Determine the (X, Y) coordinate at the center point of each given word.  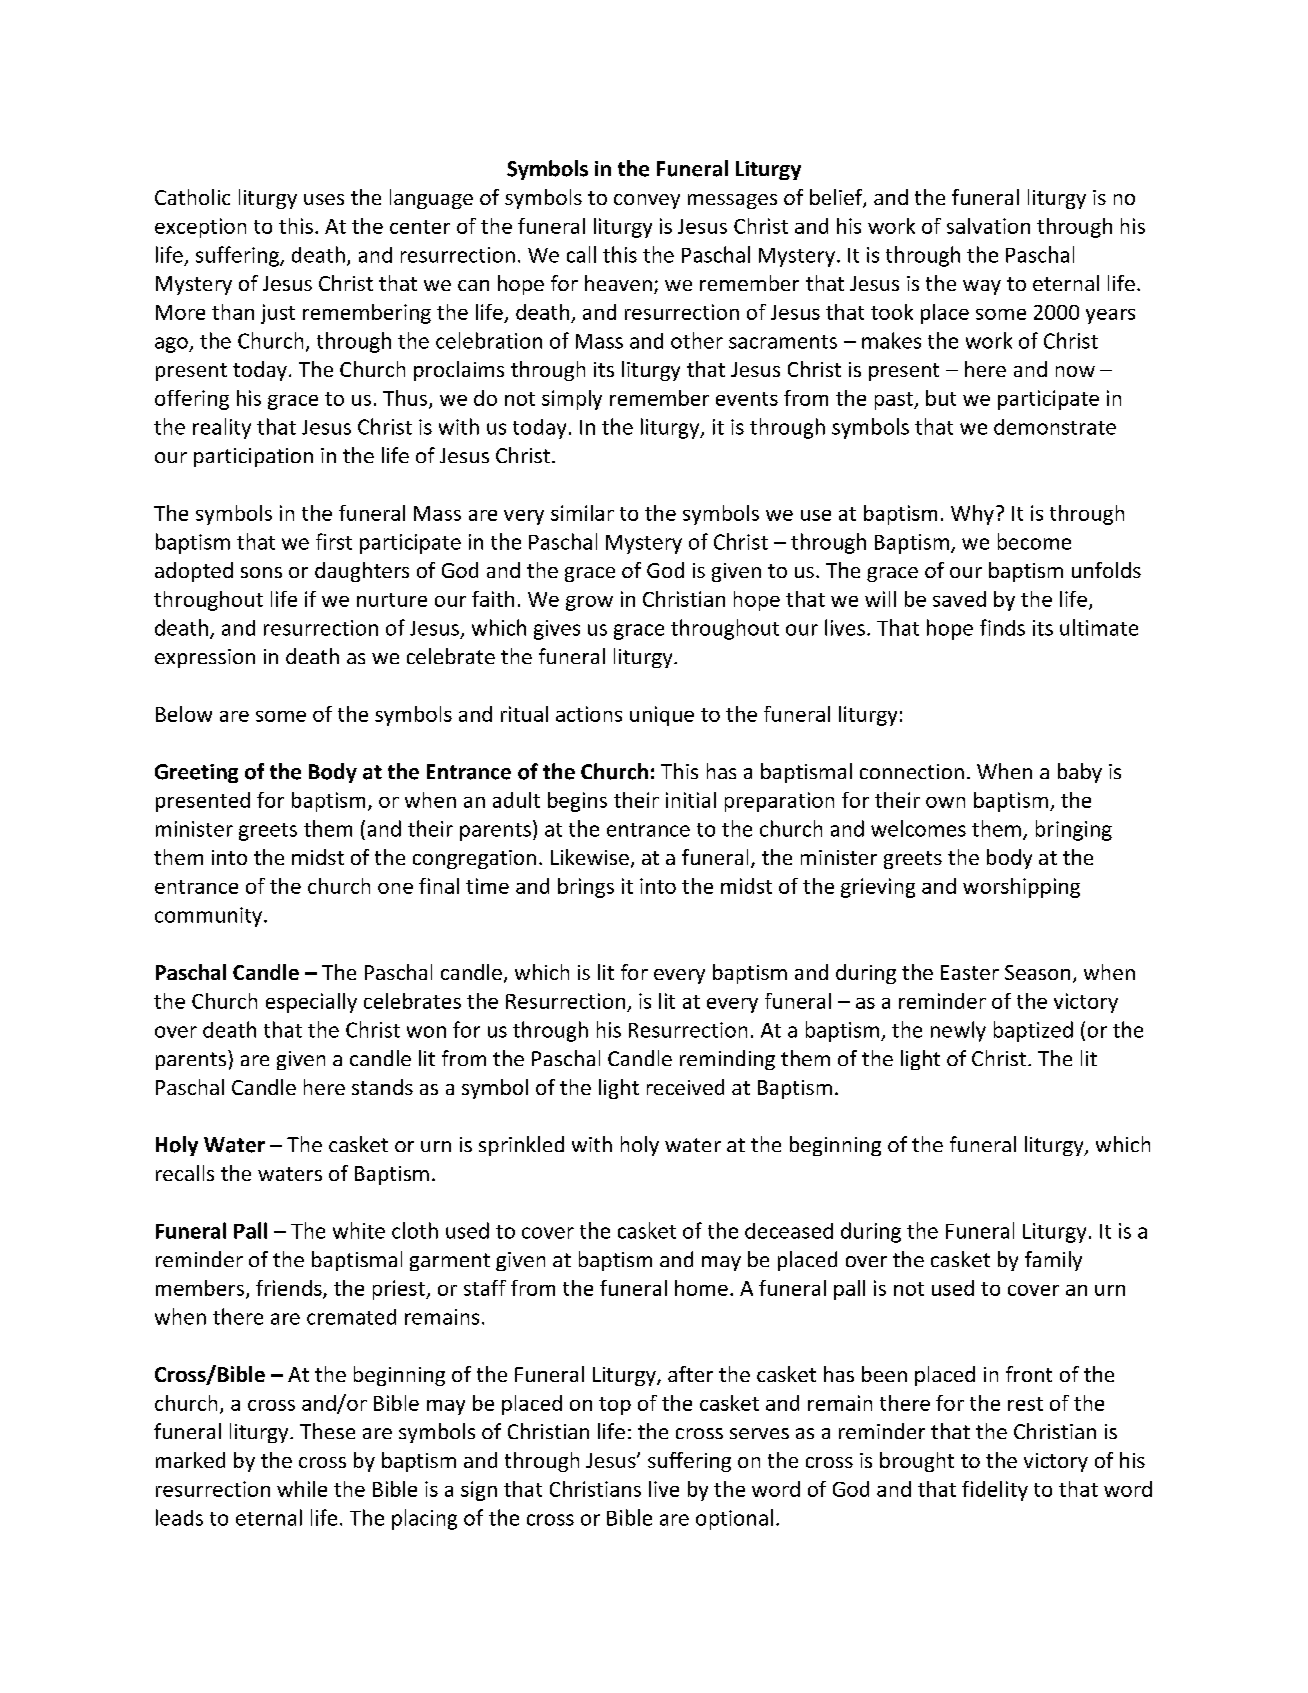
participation (253, 457)
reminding (727, 1060)
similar (582, 513)
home (701, 1288)
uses (324, 199)
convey (647, 201)
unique (662, 716)
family (1053, 1261)
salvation (988, 226)
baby (1080, 773)
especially (311, 1003)
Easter (970, 972)
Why (972, 515)
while (302, 1489)
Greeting (196, 773)
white (359, 1230)
